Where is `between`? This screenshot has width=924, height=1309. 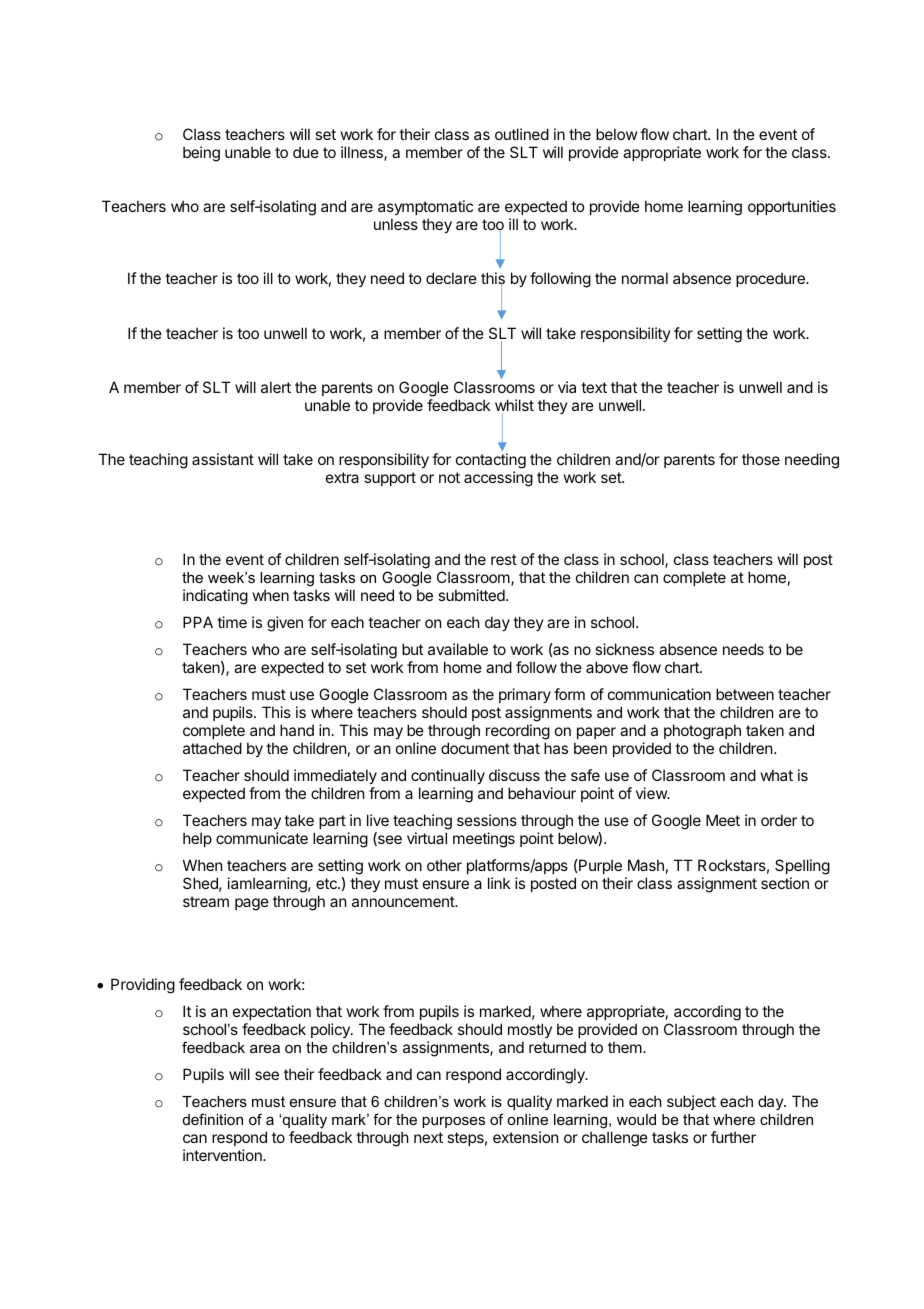 between is located at coordinates (745, 694).
